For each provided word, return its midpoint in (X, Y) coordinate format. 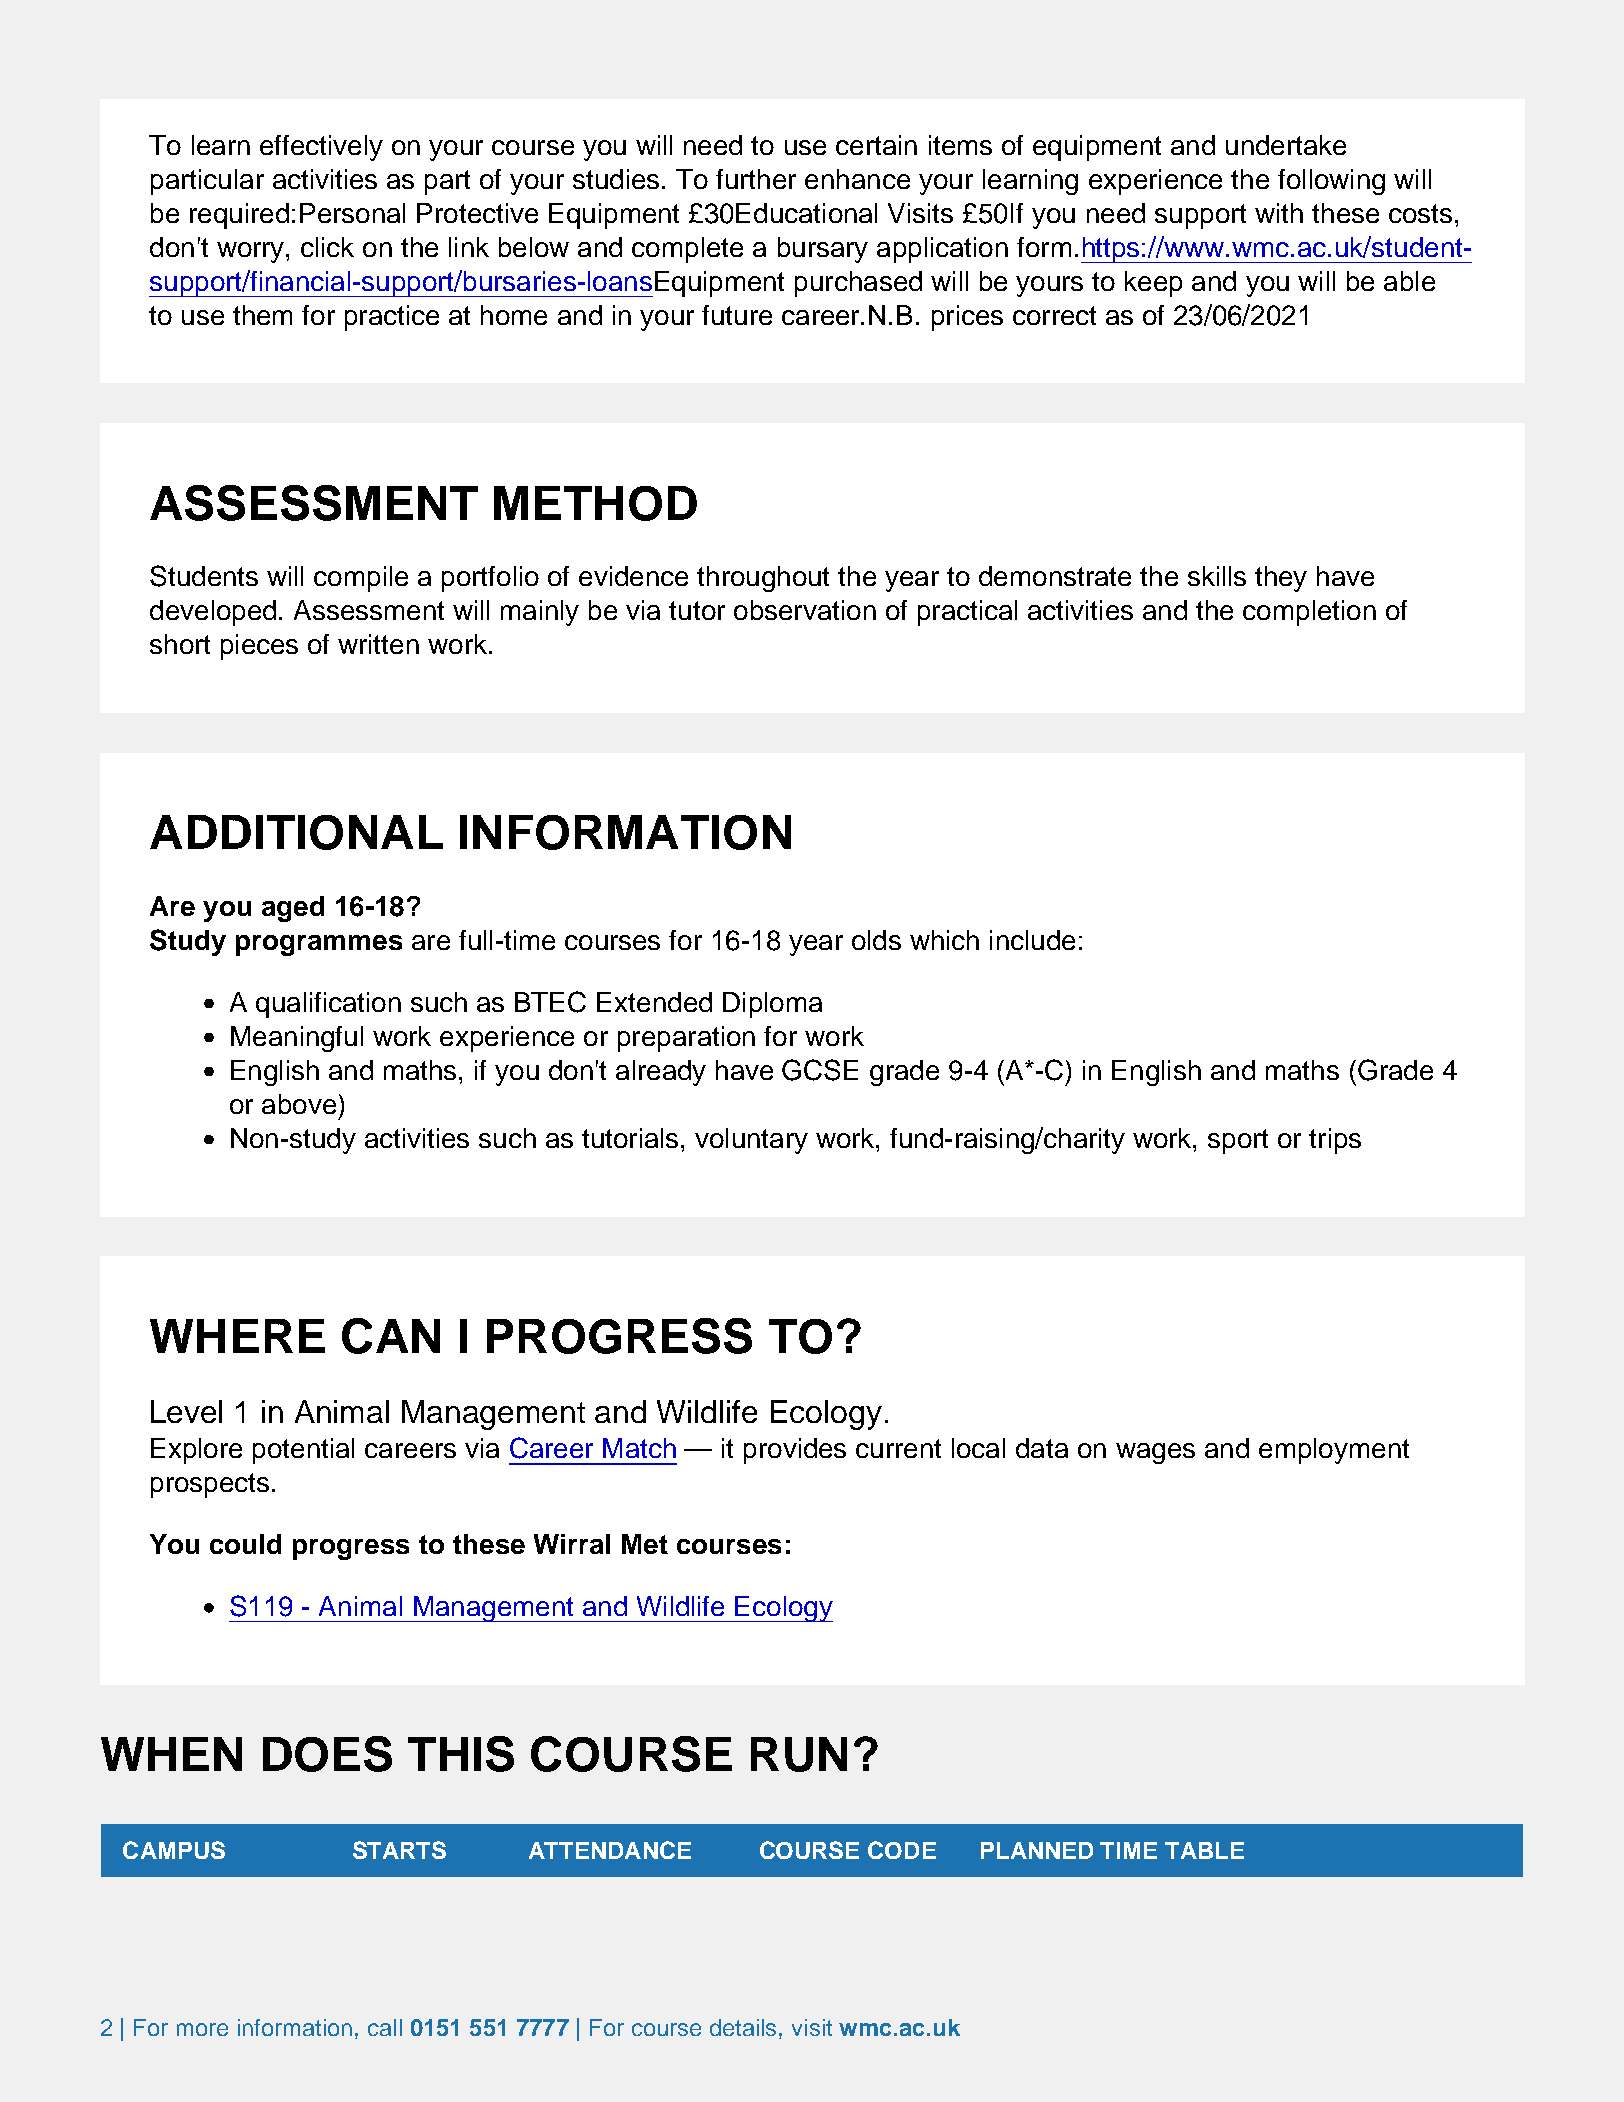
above (299, 1104)
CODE (902, 1850)
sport (1238, 1141)
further (756, 179)
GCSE (820, 1070)
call (385, 2027)
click (327, 247)
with (1279, 213)
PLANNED (1037, 1850)
